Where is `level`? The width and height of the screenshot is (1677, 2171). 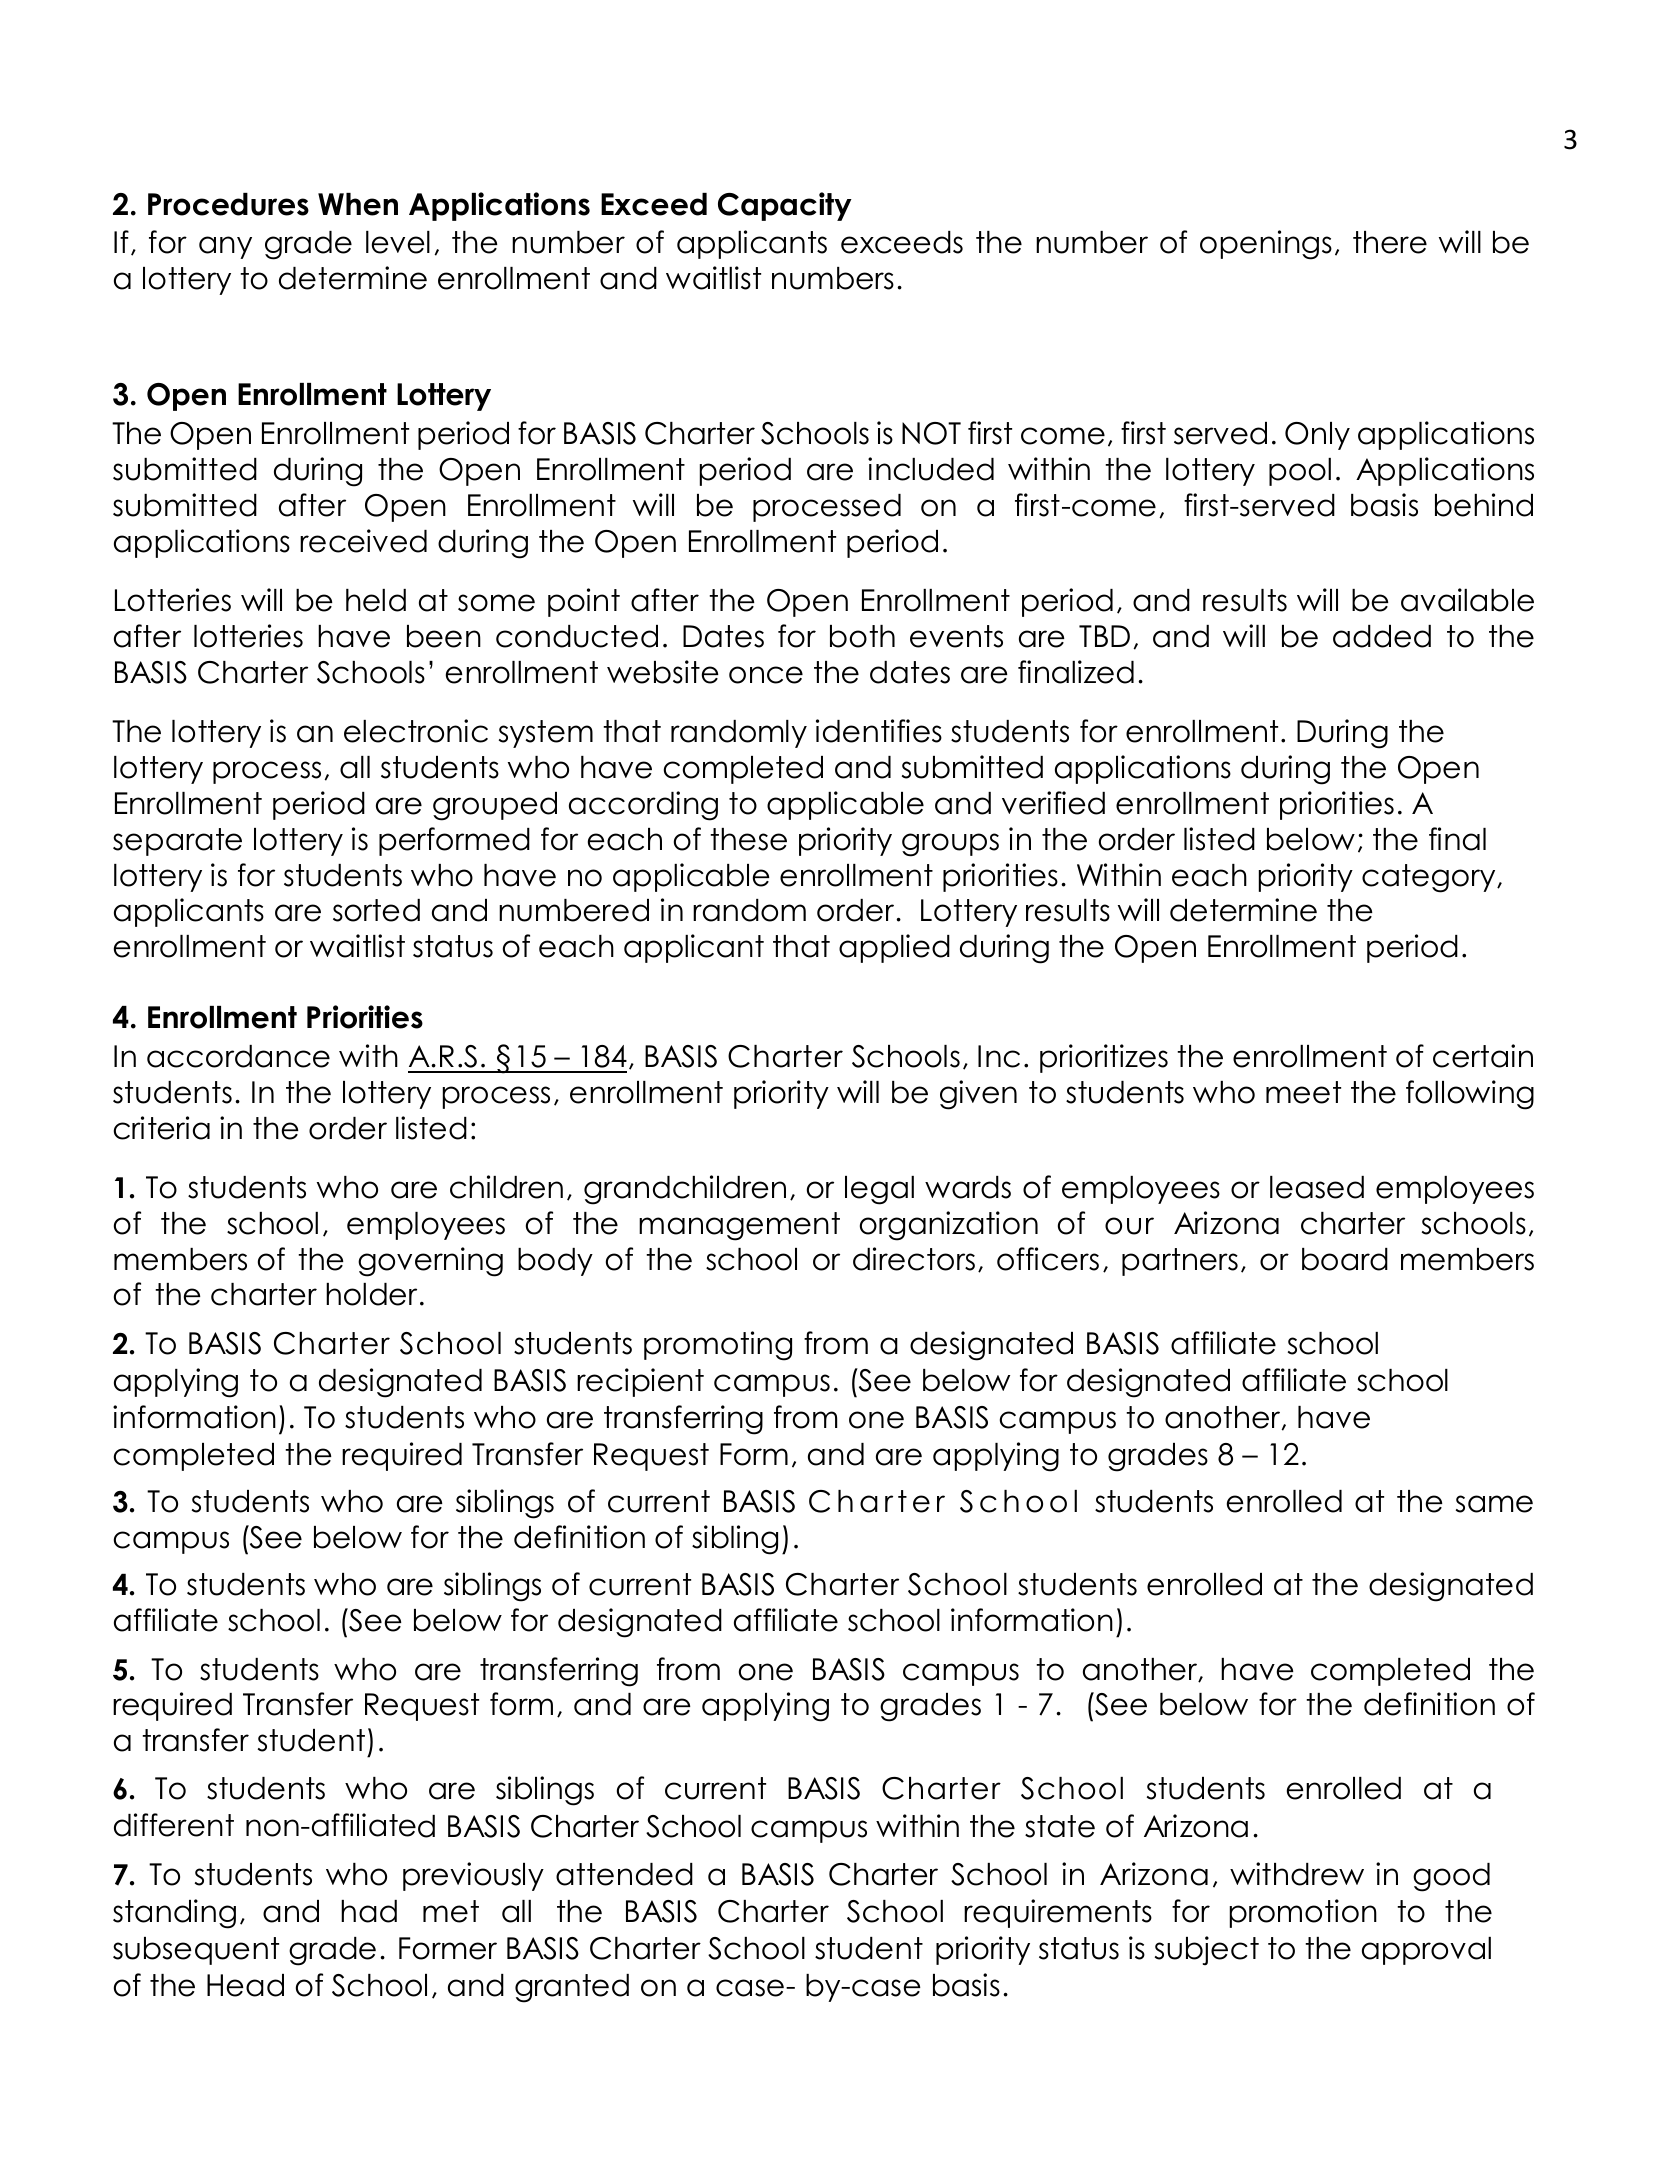
level is located at coordinates (398, 242).
